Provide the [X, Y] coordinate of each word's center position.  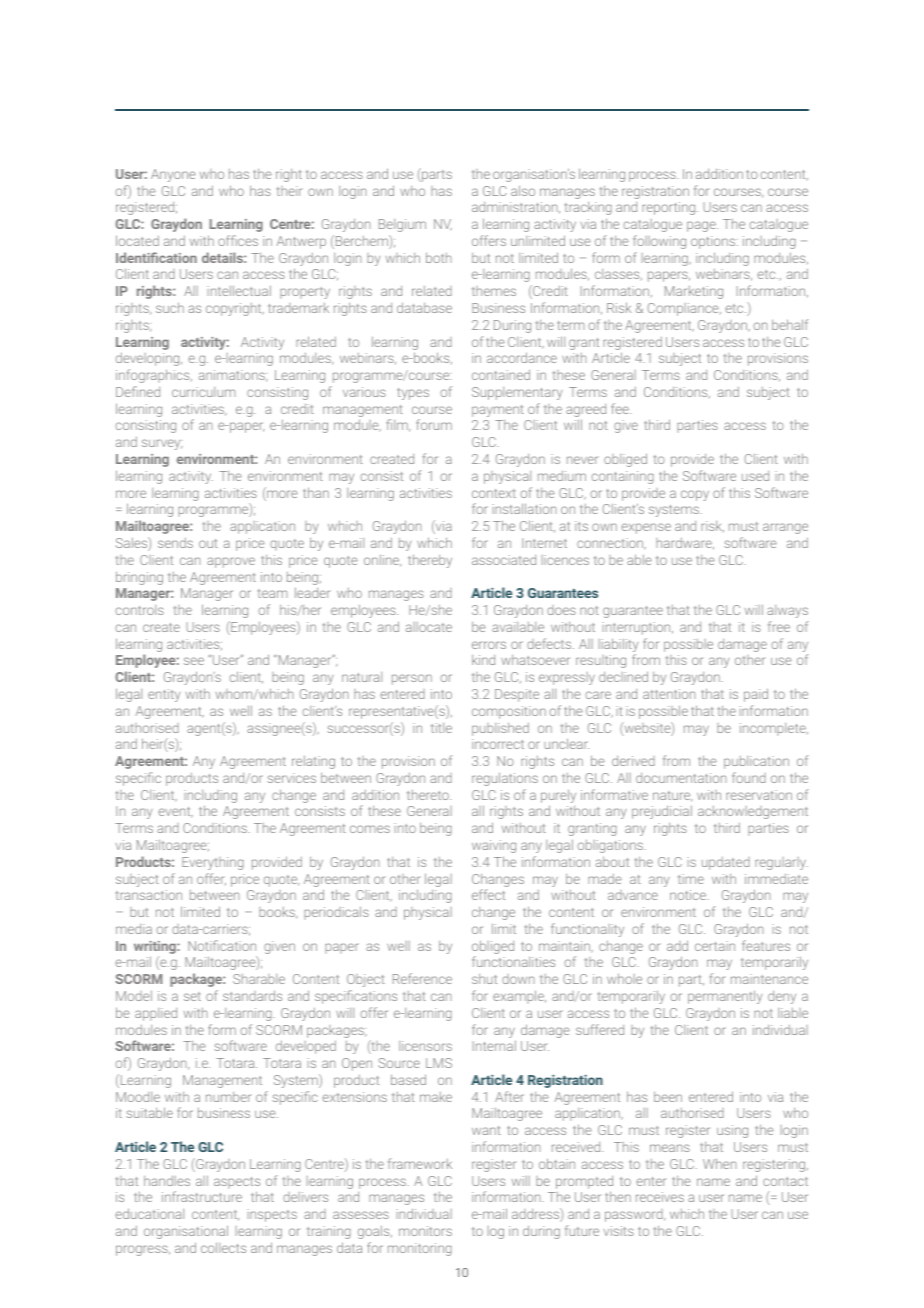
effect [488, 894]
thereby [430, 561]
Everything [213, 863]
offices [238, 240]
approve [231, 562]
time [691, 879]
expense [646, 528]
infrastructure [202, 1196]
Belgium [402, 225]
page [702, 226]
